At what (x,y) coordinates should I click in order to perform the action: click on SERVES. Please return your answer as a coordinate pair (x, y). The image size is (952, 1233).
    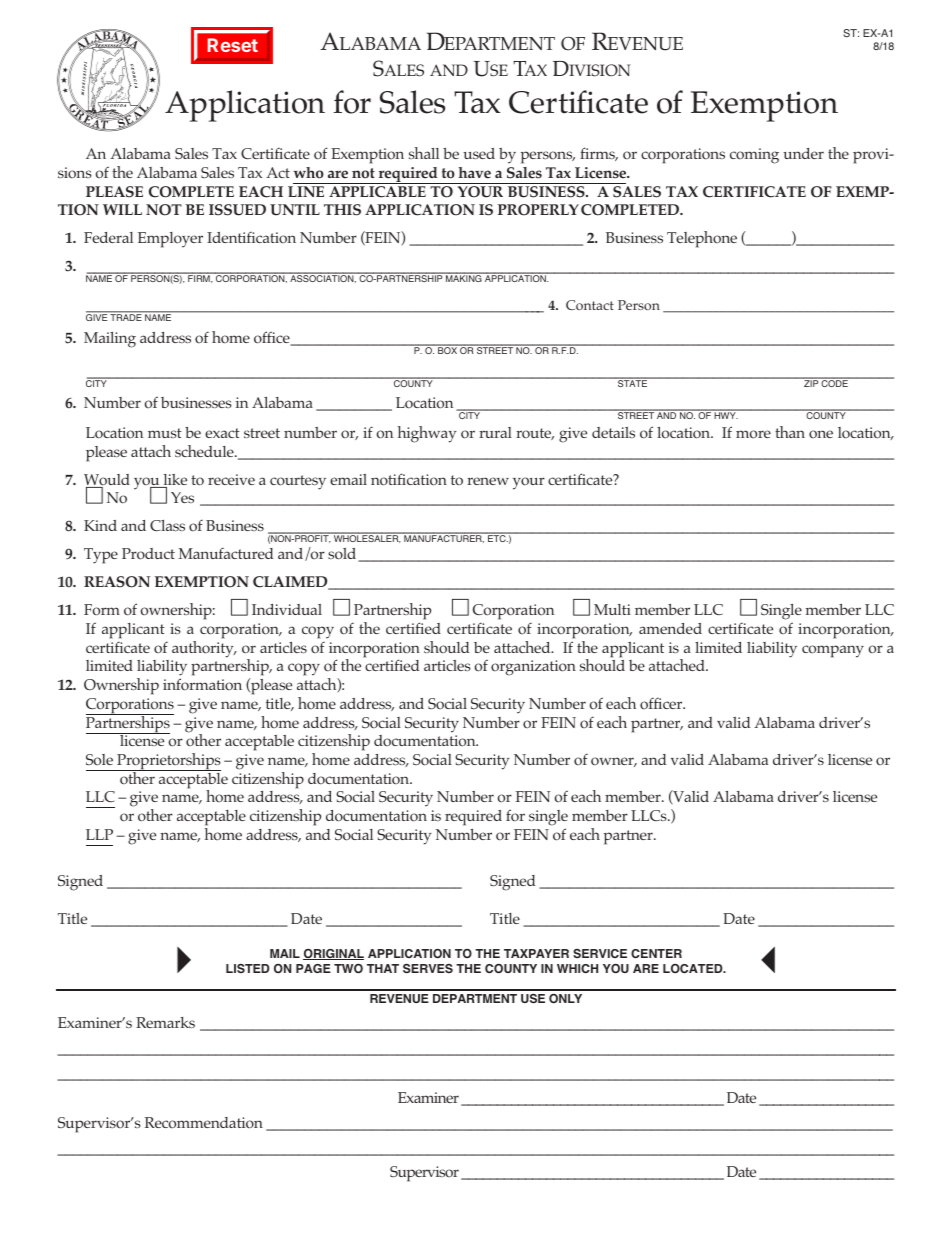
    Looking at the image, I should click on (428, 968).
